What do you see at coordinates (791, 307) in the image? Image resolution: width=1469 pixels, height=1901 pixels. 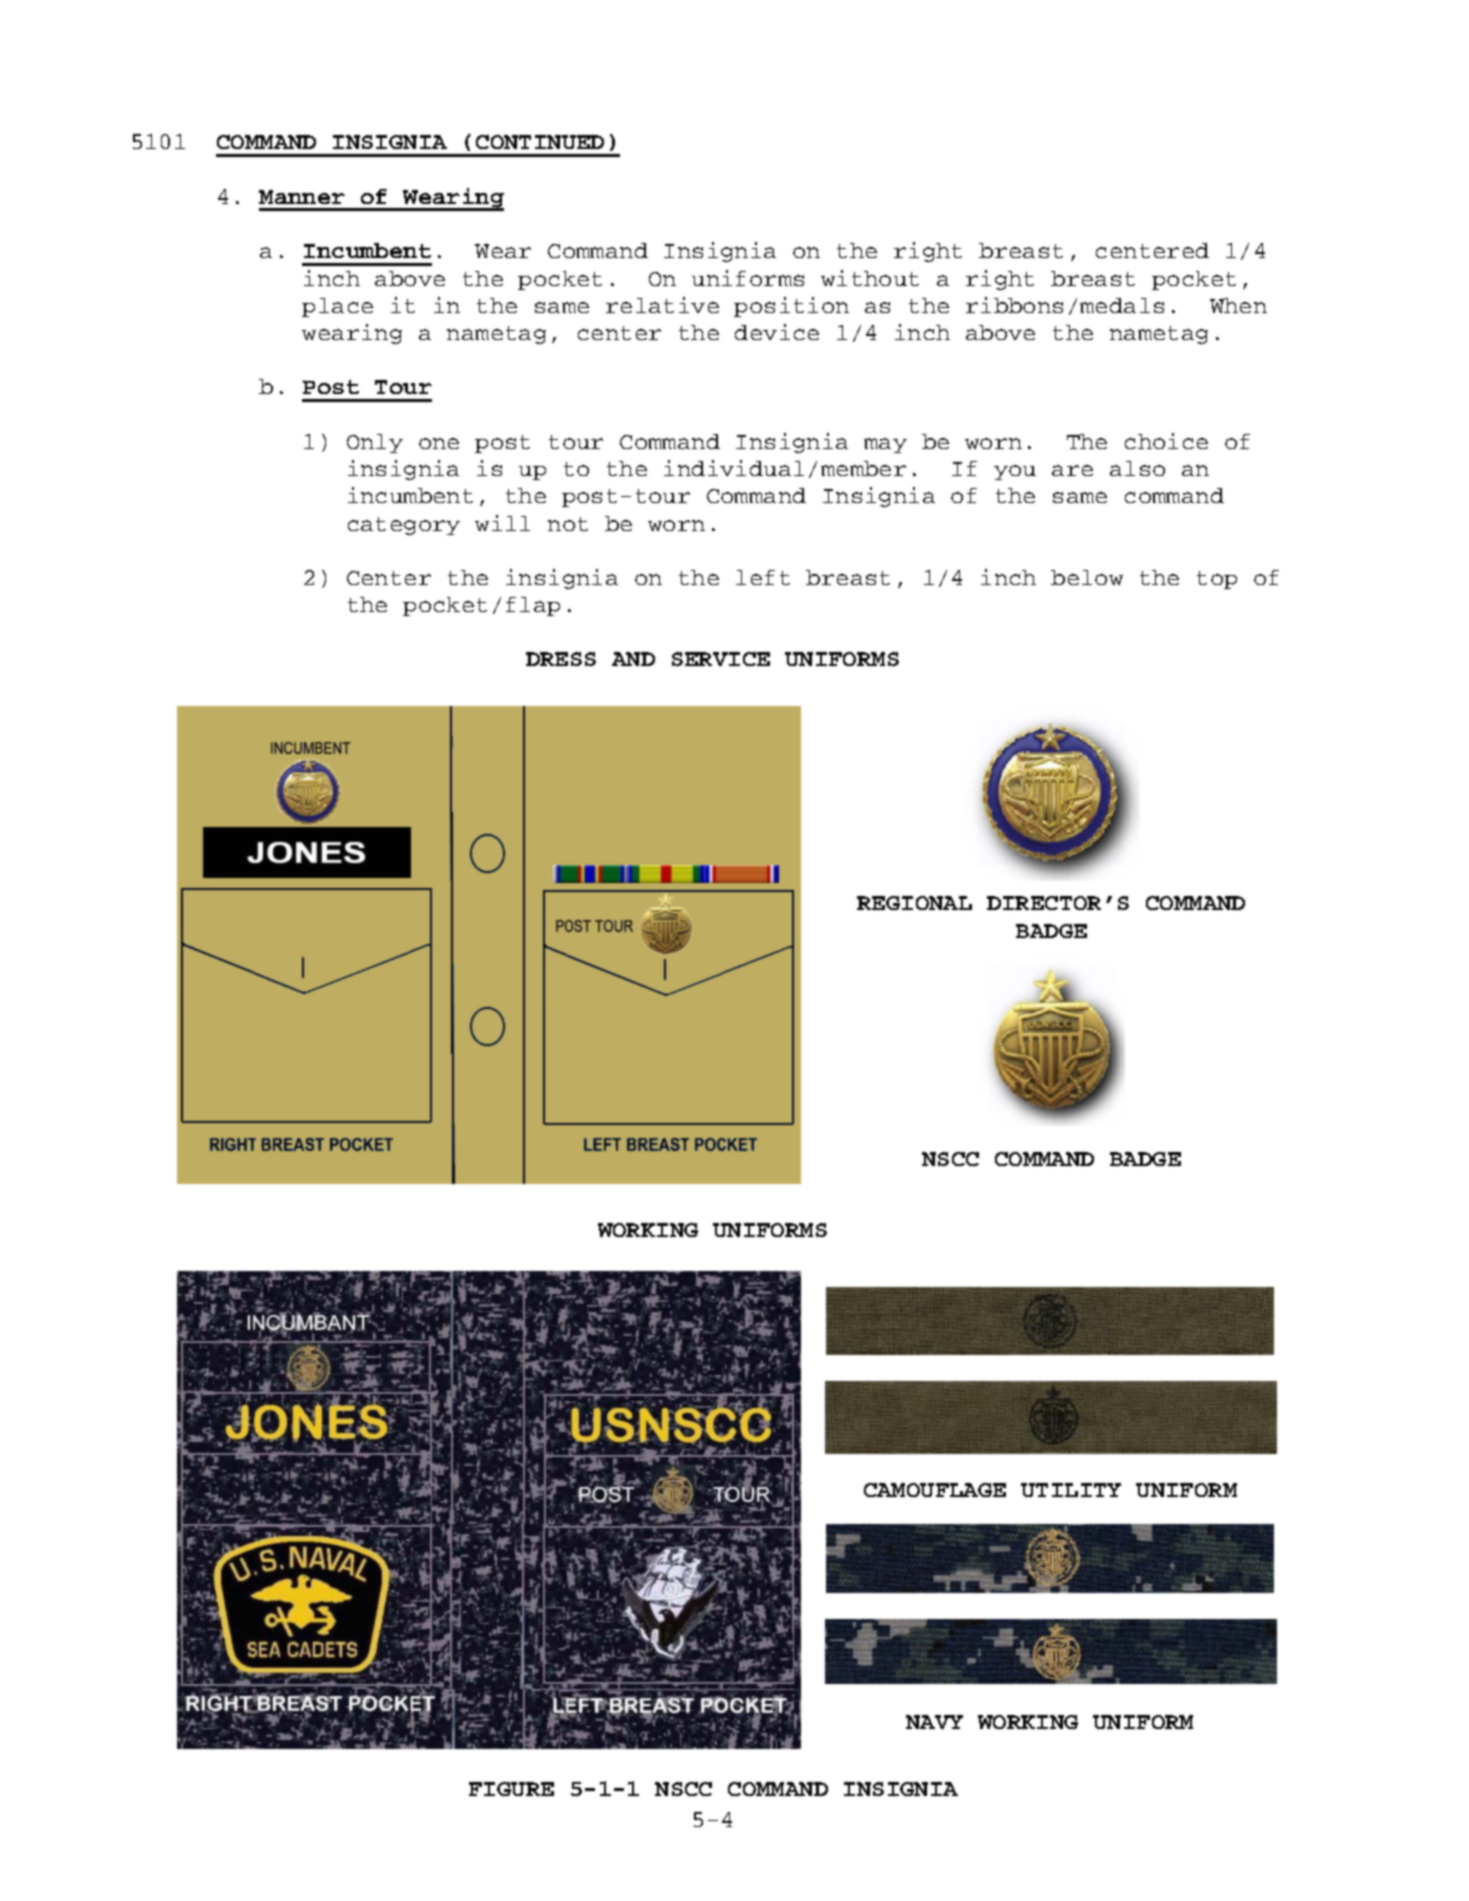 I see `position` at bounding box center [791, 307].
